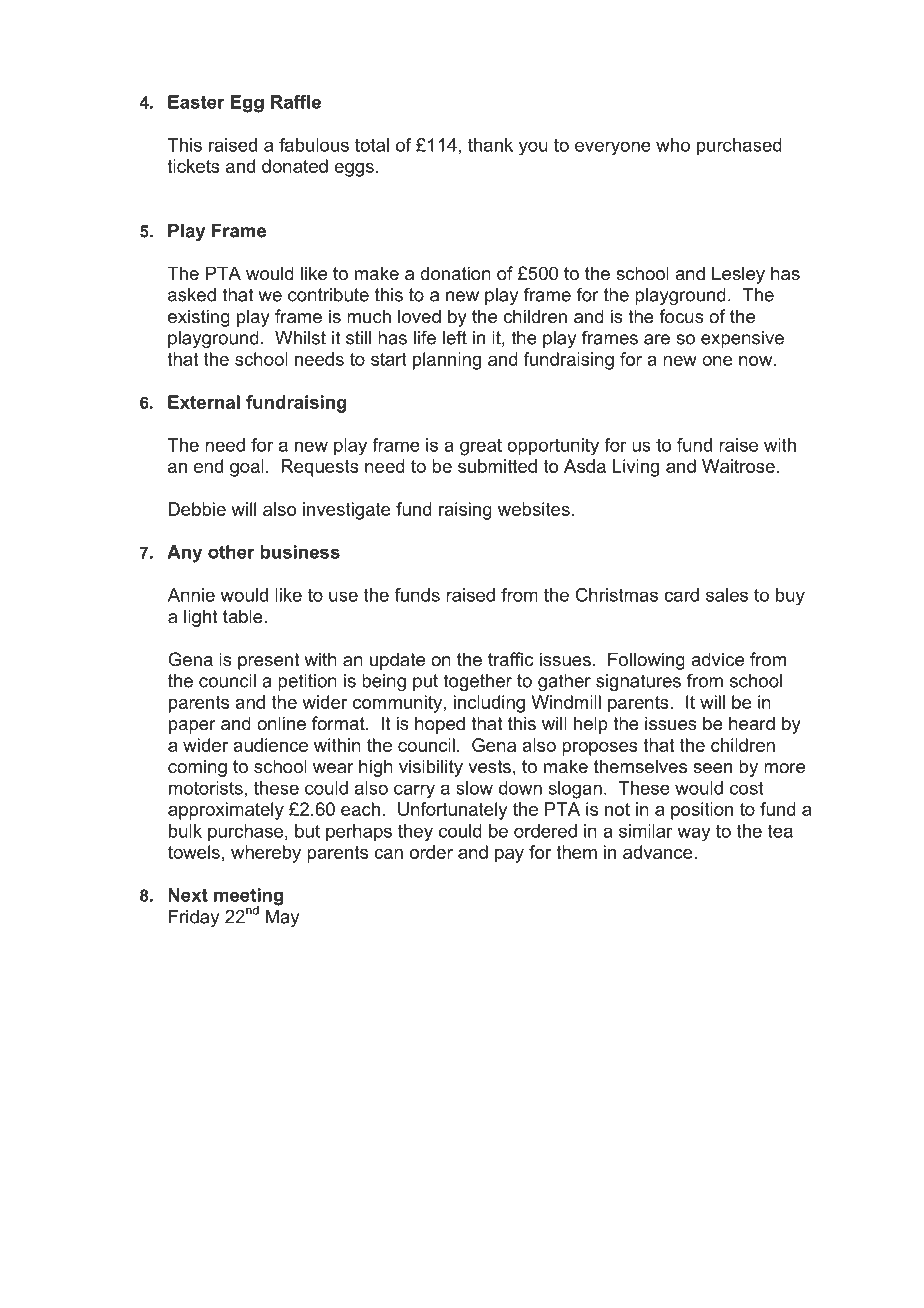 Image resolution: width=924 pixels, height=1308 pixels. Describe the element at coordinates (248, 898) in the screenshot. I see `meeting` at that location.
